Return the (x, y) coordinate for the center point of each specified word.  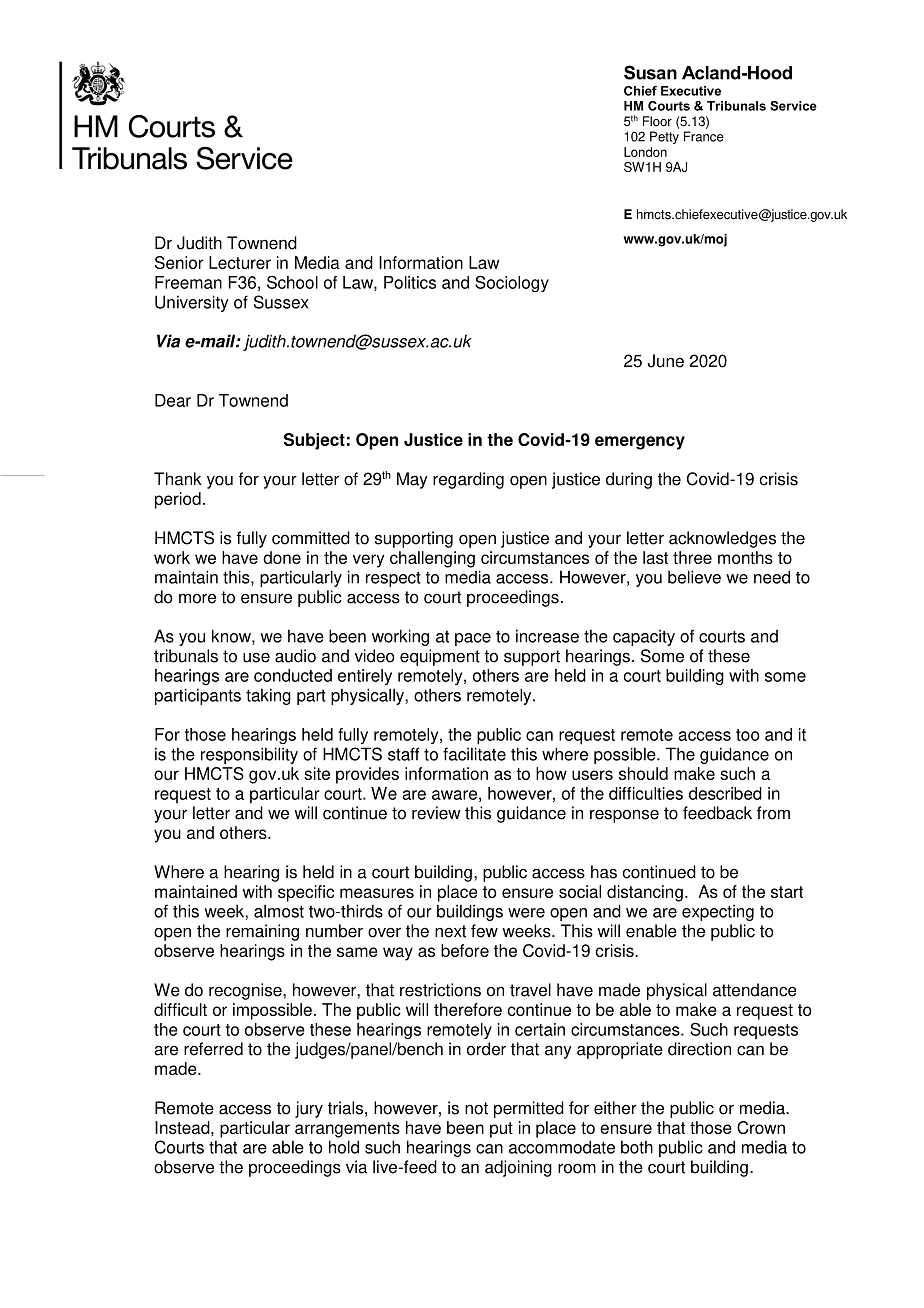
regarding (468, 480)
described (725, 793)
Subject (314, 441)
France (704, 136)
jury (309, 1109)
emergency (640, 443)
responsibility (249, 755)
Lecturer (240, 262)
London (645, 152)
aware (454, 795)
